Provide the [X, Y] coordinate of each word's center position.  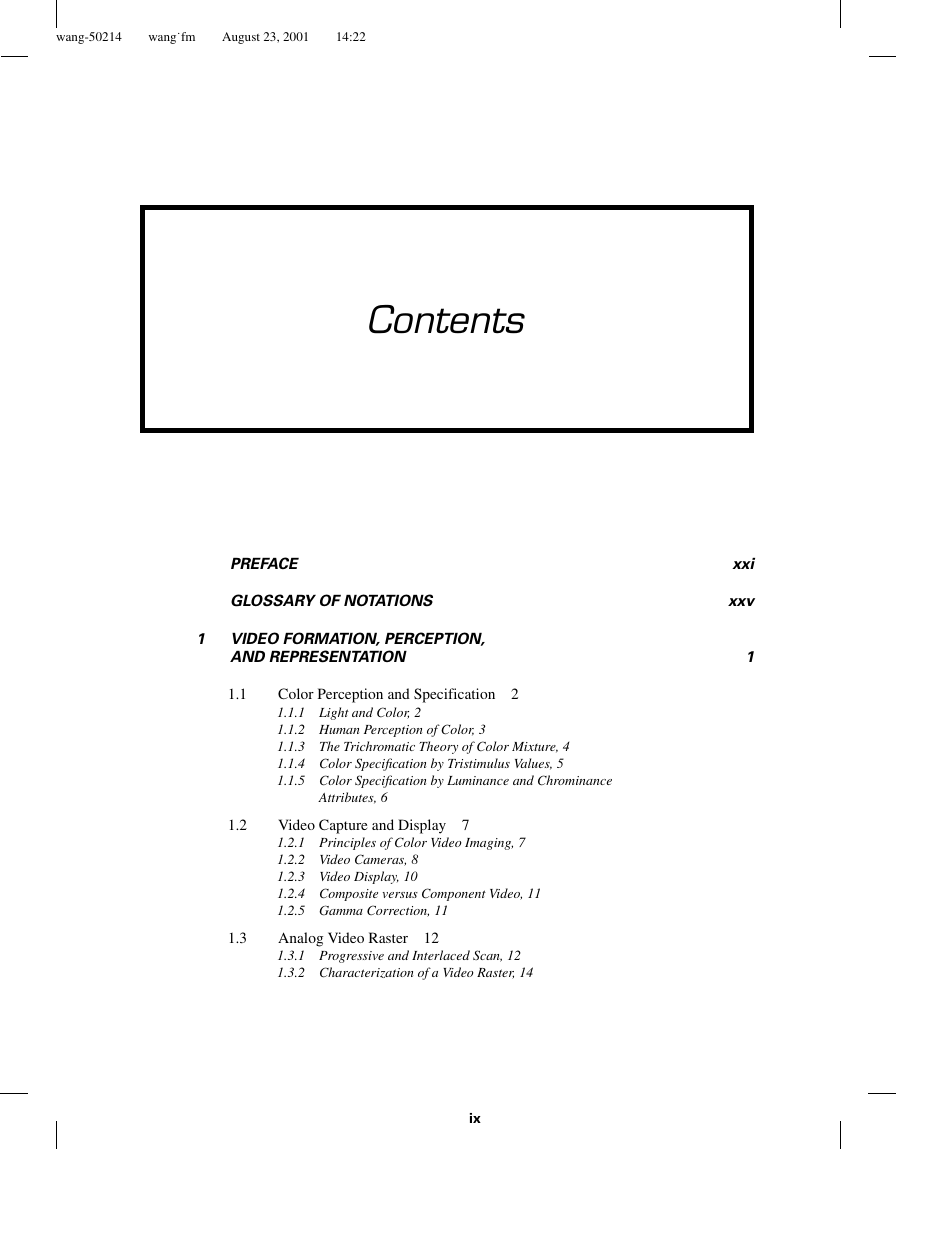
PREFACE [265, 563]
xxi [743, 563]
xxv [741, 602]
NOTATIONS [388, 600]
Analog [300, 939]
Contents [447, 319]
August [241, 38]
